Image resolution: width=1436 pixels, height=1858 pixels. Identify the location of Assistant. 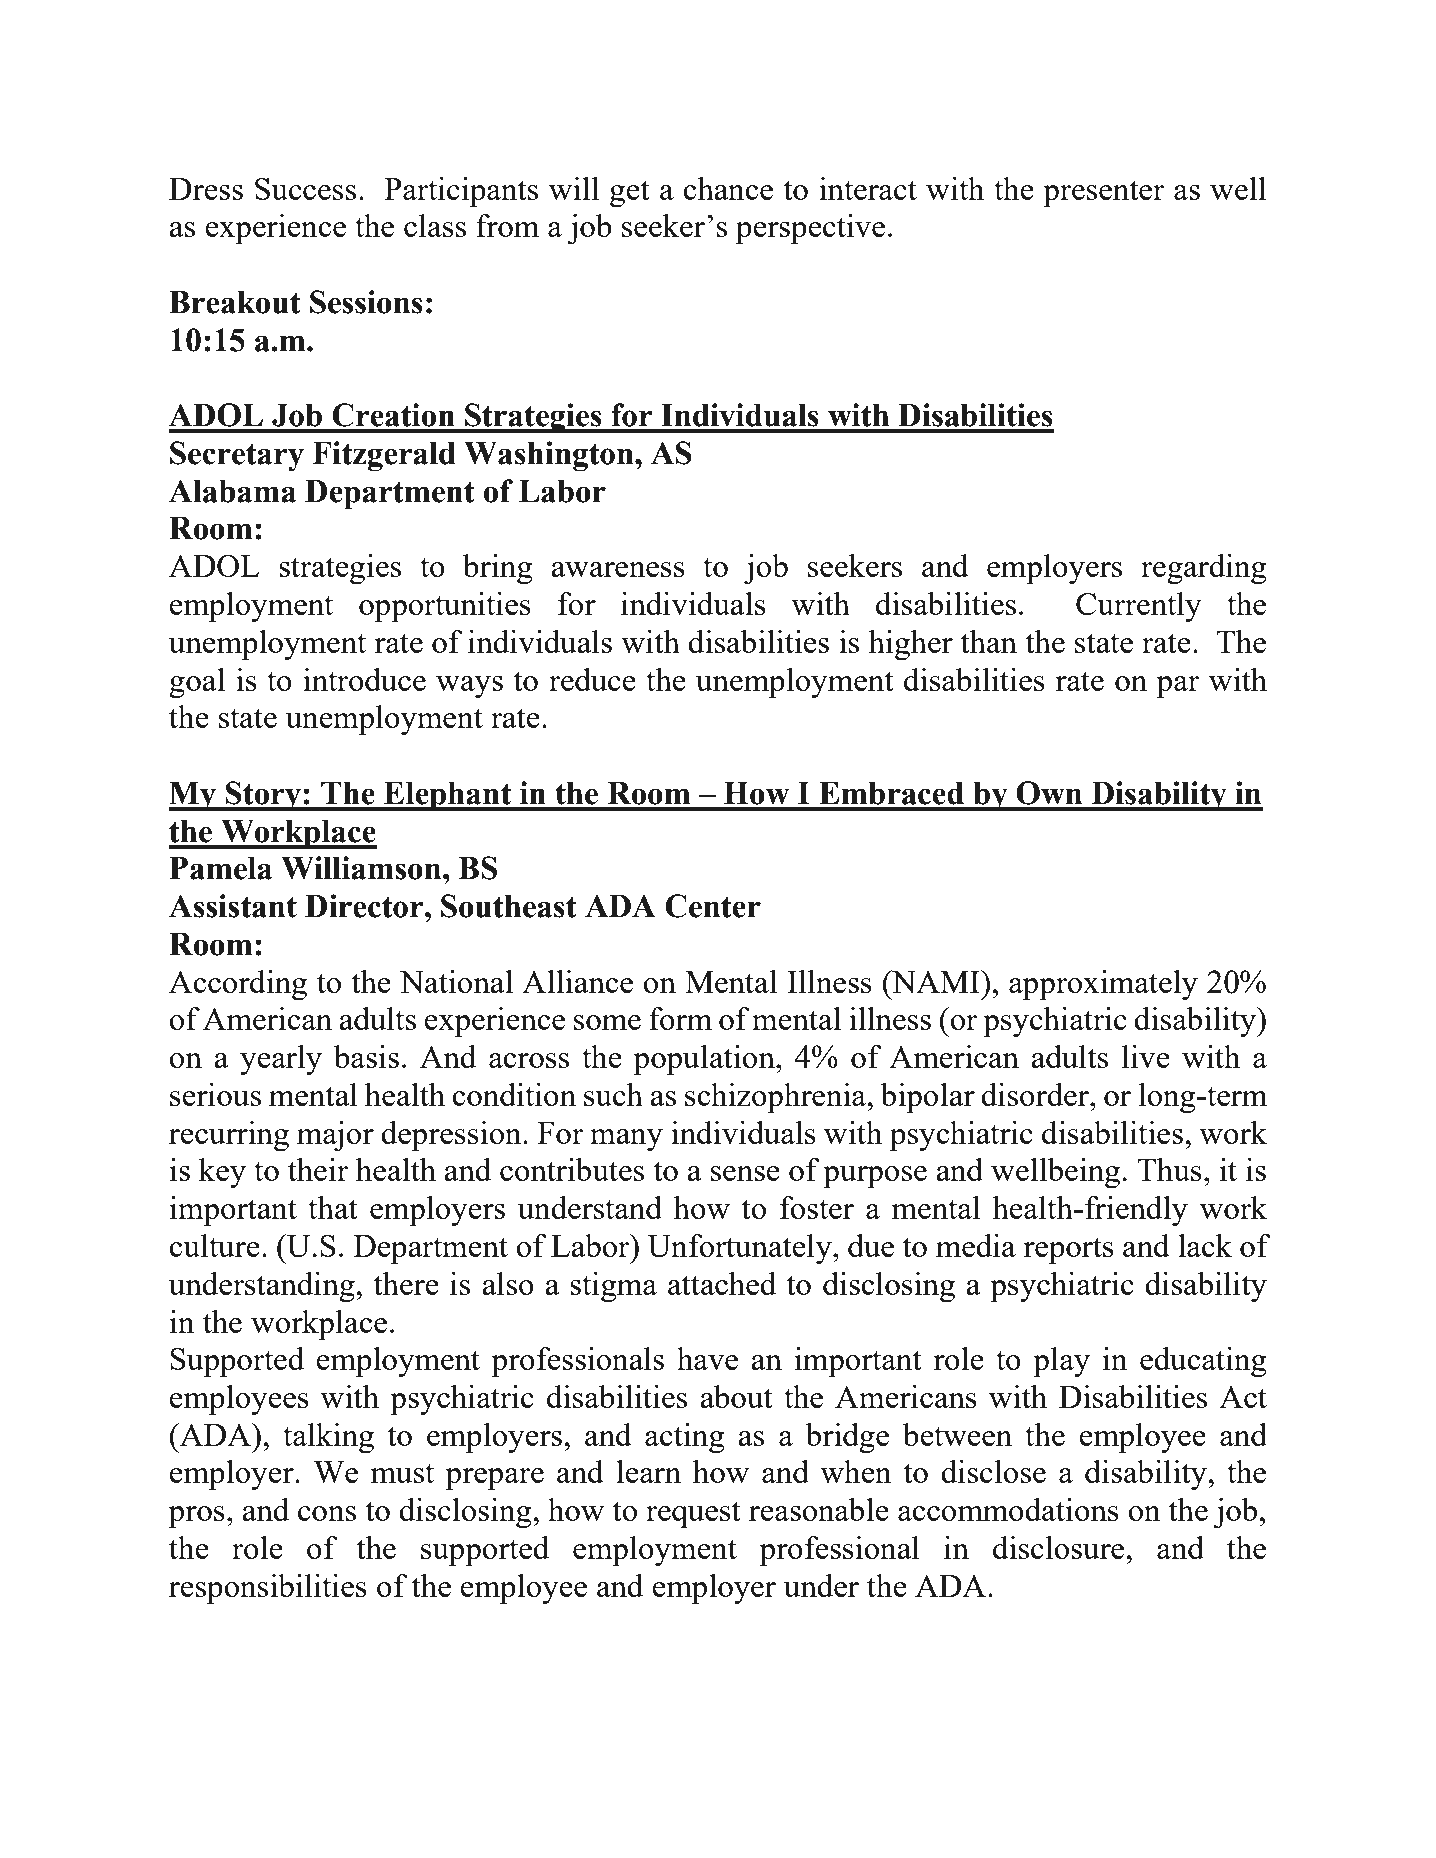
(233, 906).
